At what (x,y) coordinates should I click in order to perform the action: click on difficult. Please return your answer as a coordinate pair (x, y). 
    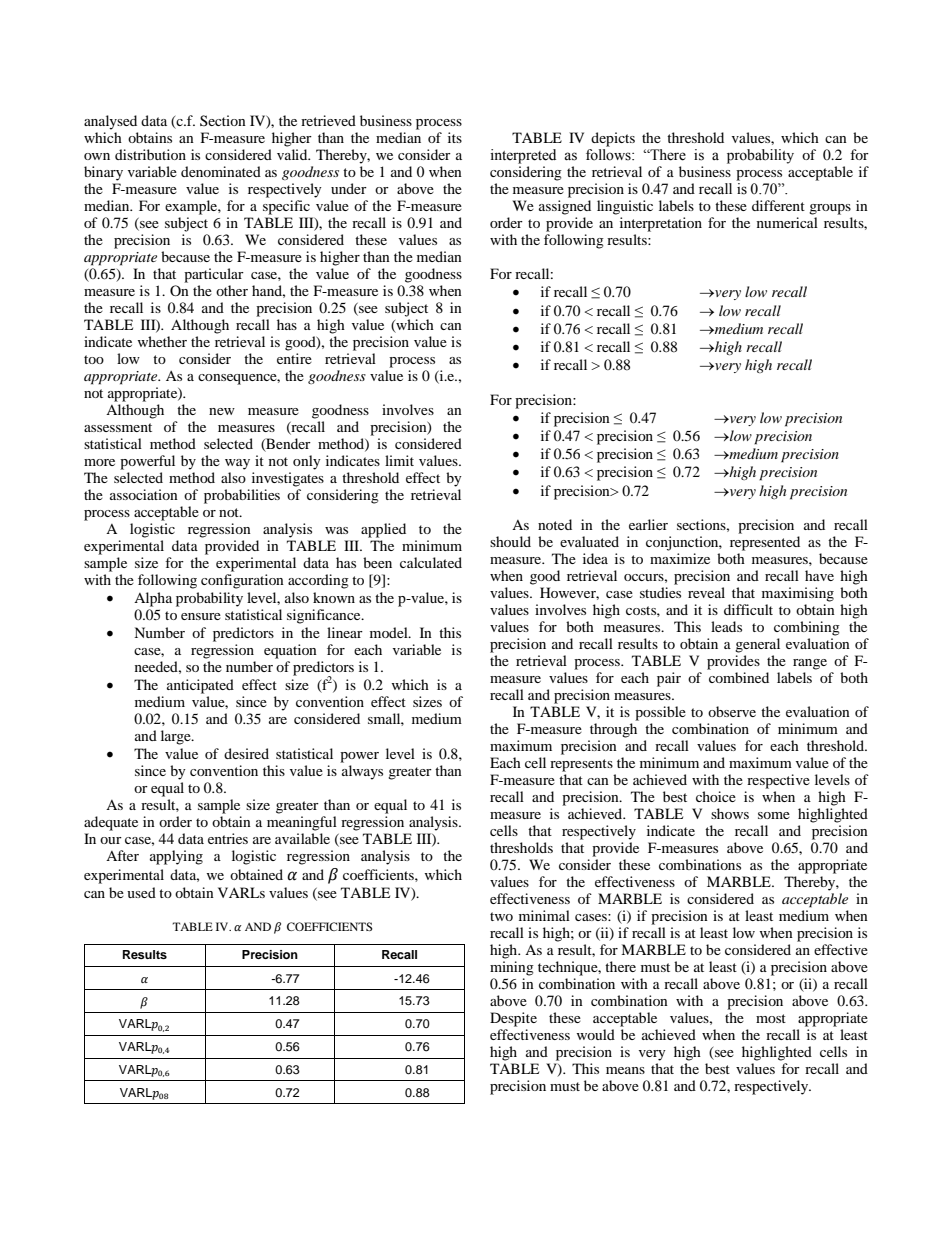
    Looking at the image, I should click on (748, 609).
